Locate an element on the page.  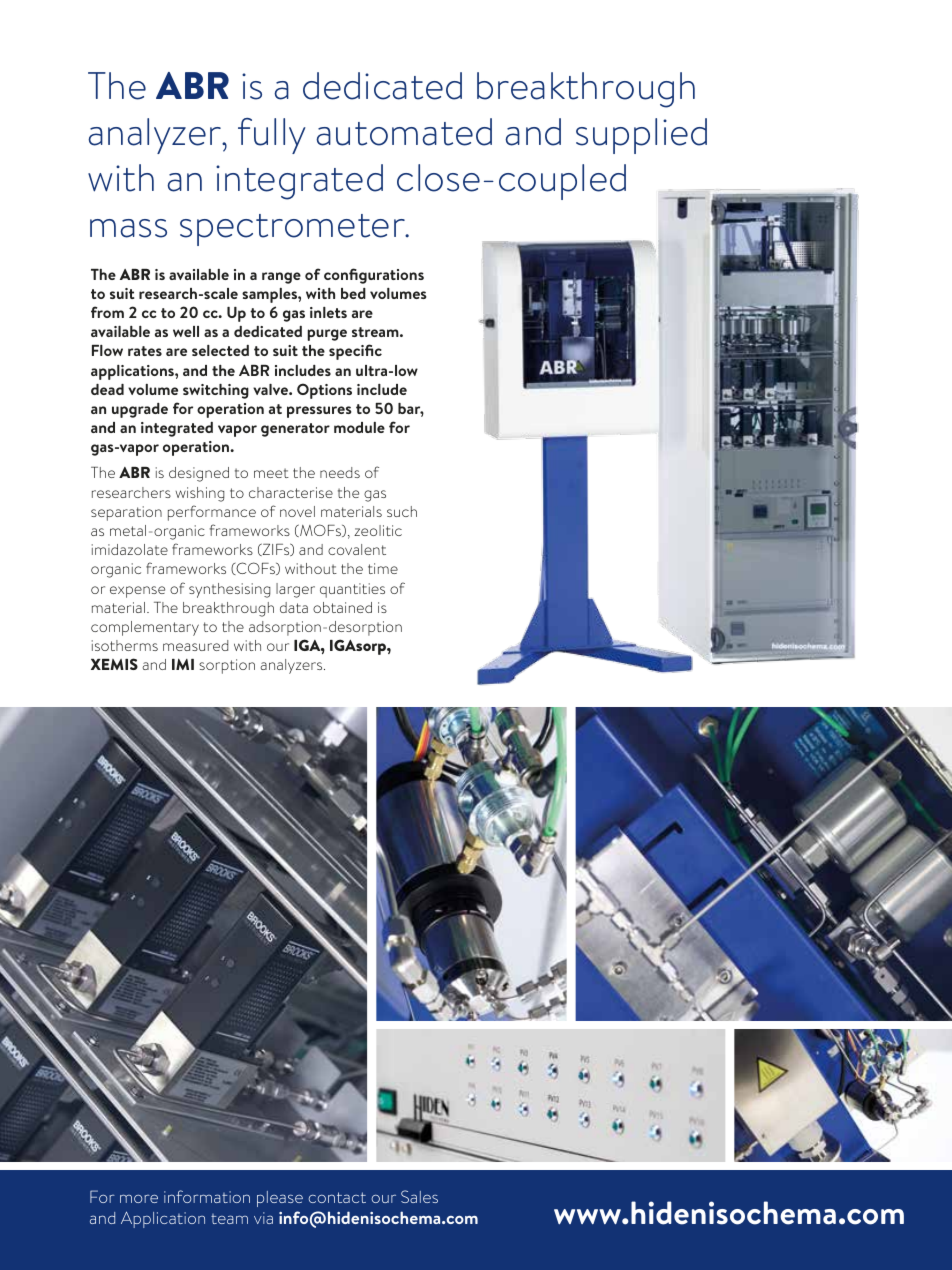
team is located at coordinates (229, 1219).
